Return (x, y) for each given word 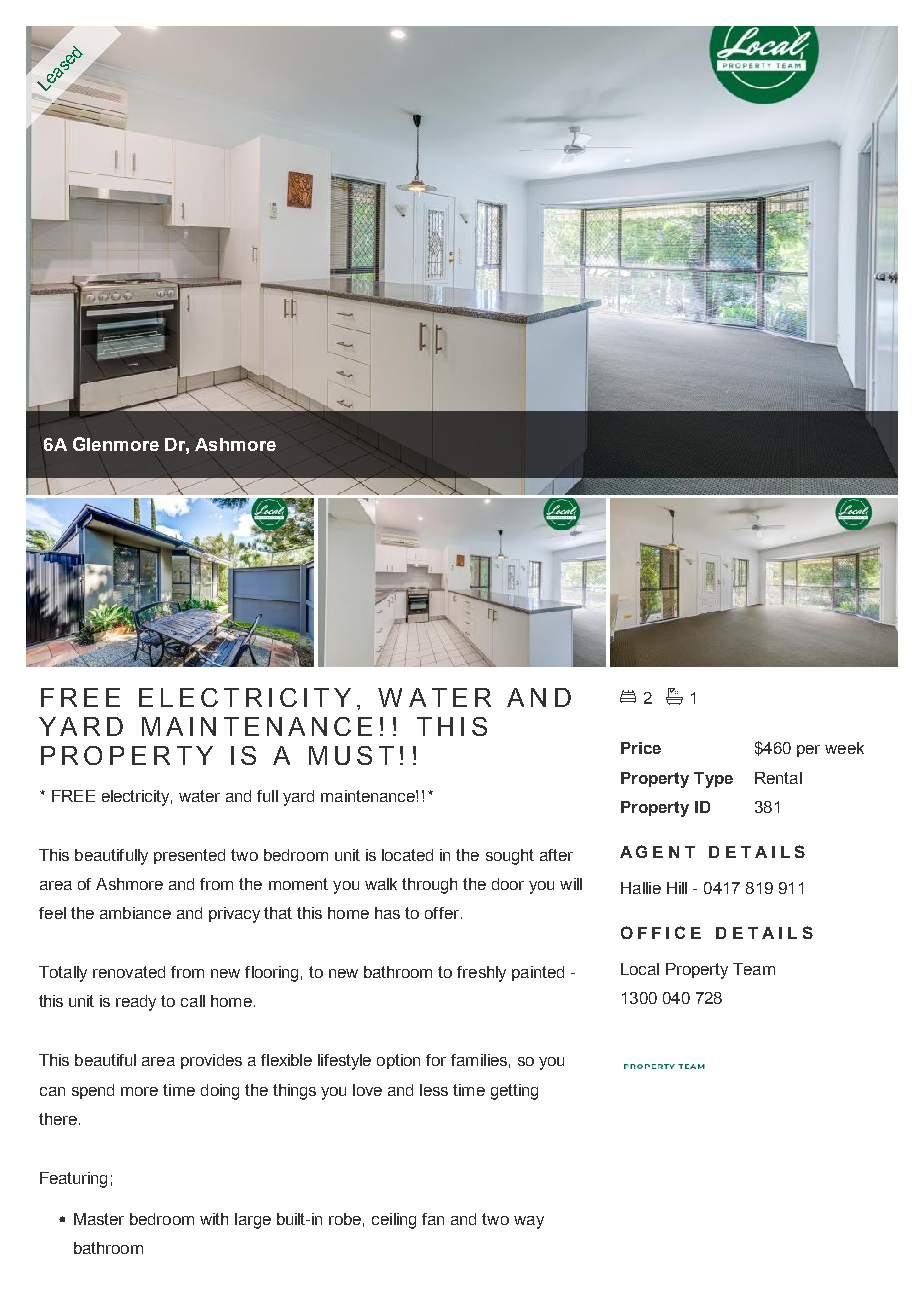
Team (754, 969)
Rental (778, 778)
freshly (481, 974)
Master (99, 1219)
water (199, 796)
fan (433, 1219)
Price (641, 748)
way (529, 1222)
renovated (129, 972)
